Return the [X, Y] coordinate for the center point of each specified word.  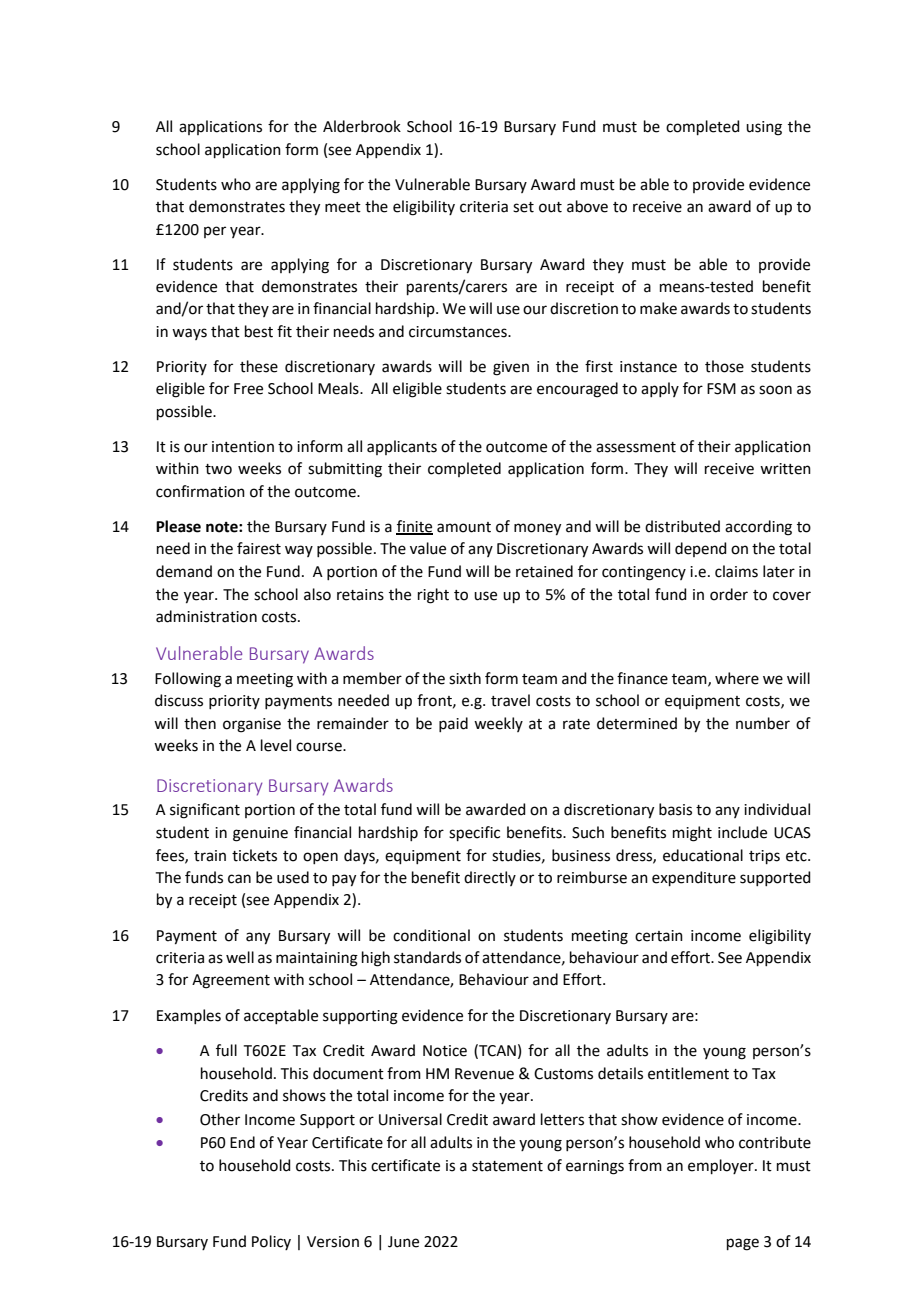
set [523, 207]
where [737, 678]
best [259, 331]
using [764, 128]
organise [252, 725]
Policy [271, 1242]
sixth [465, 678]
